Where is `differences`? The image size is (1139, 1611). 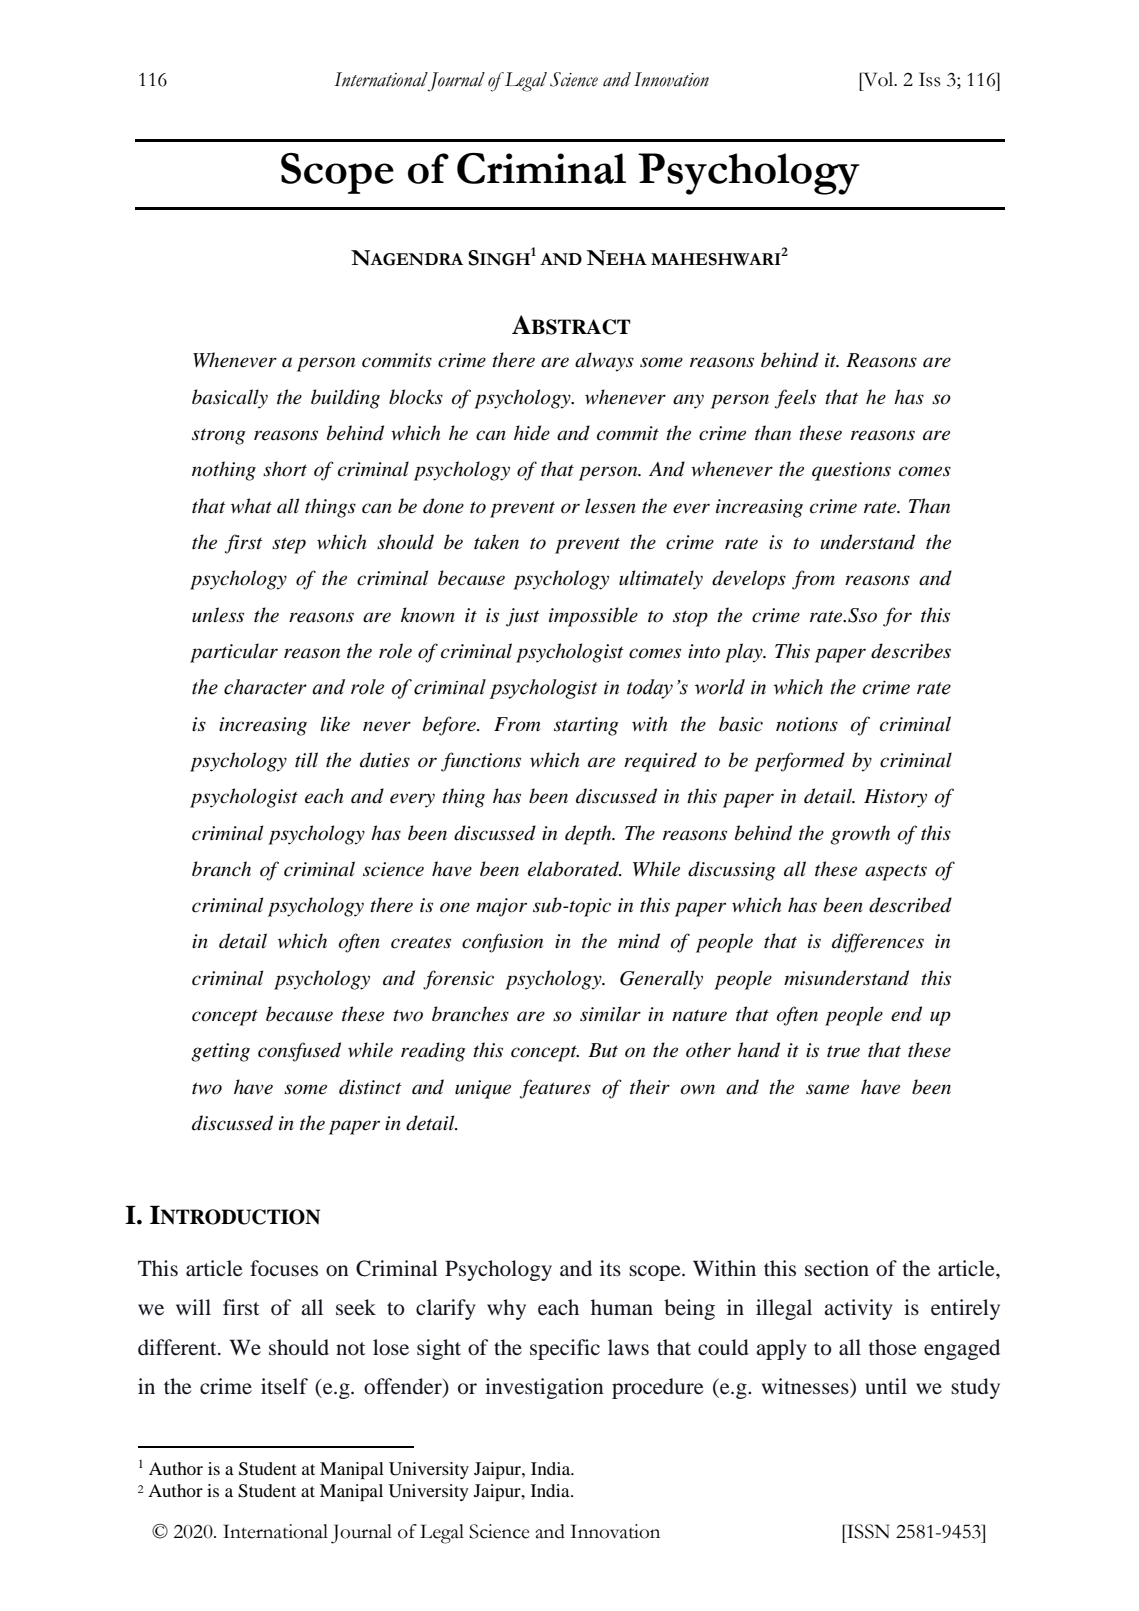
differences is located at coordinates (878, 943).
